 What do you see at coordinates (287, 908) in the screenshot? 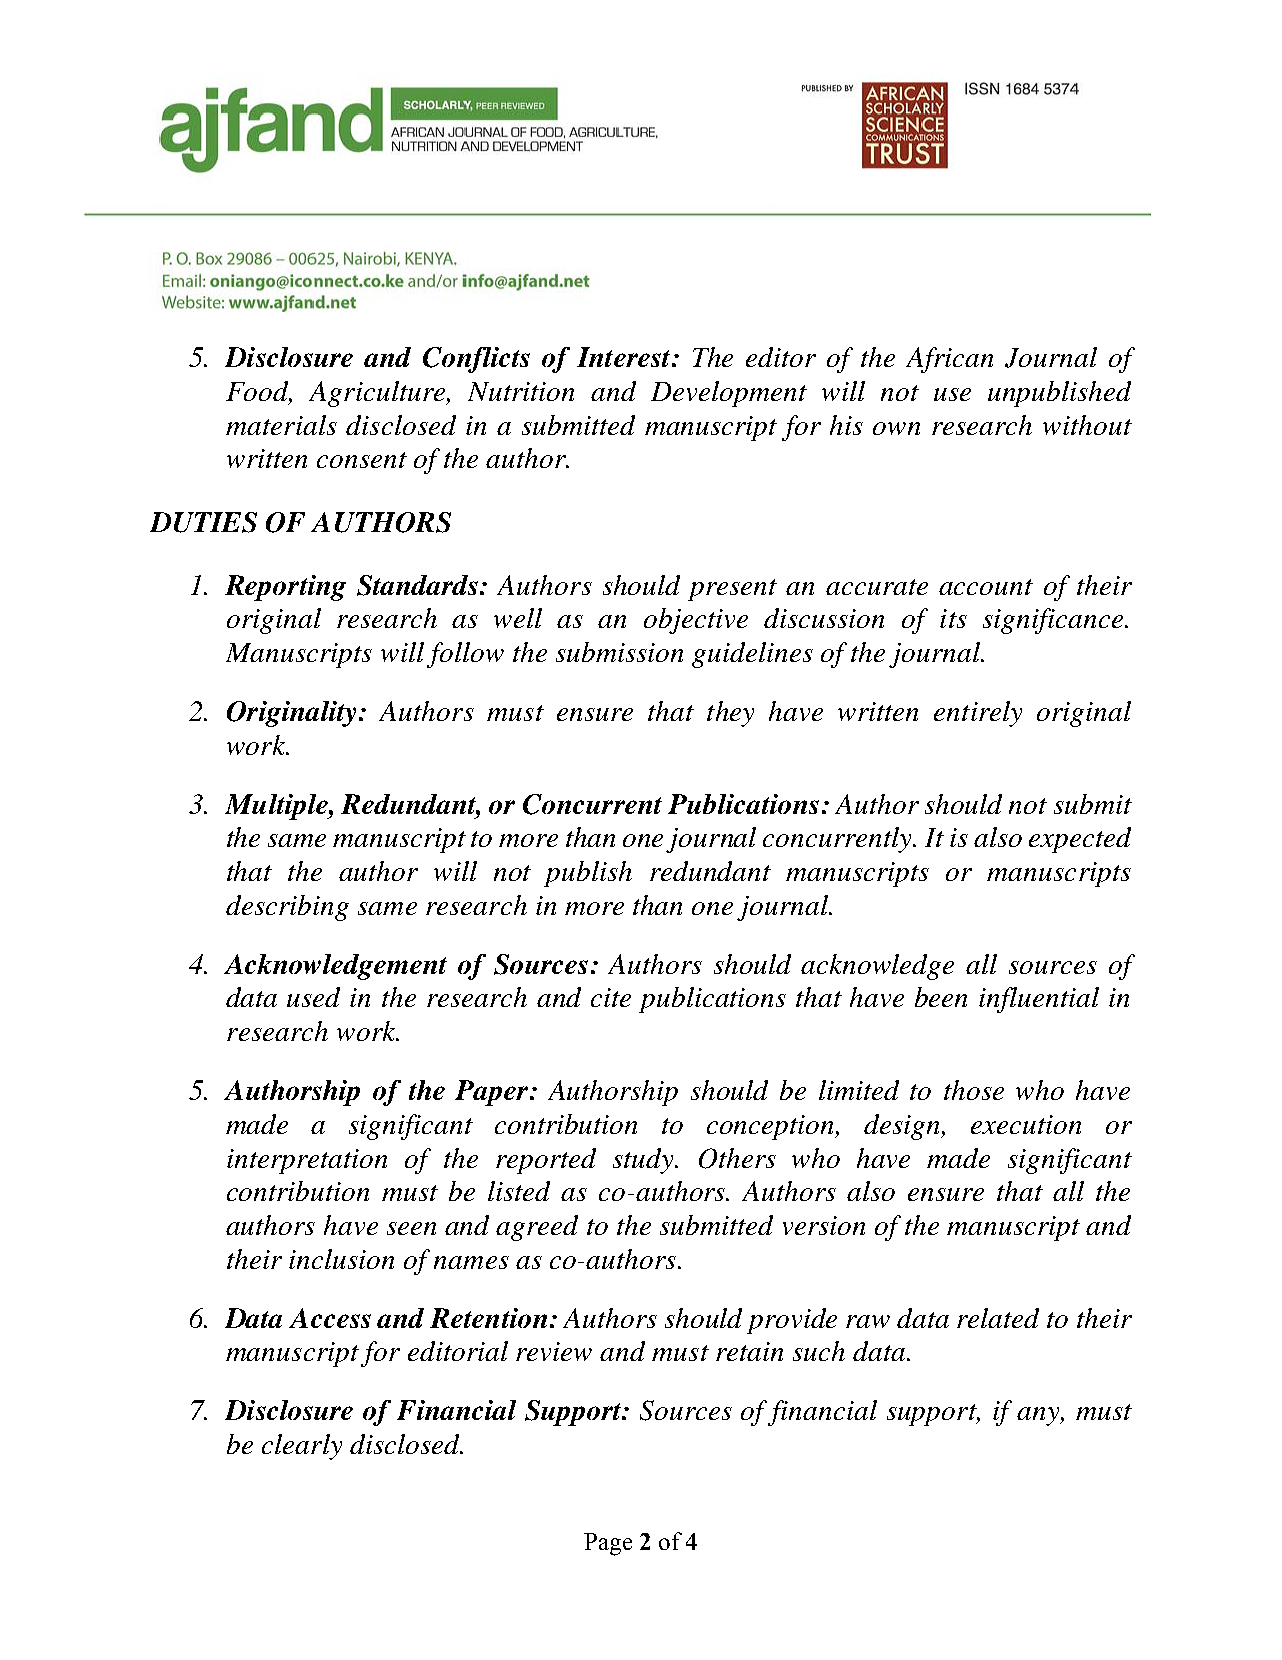
I see `describing` at bounding box center [287, 908].
